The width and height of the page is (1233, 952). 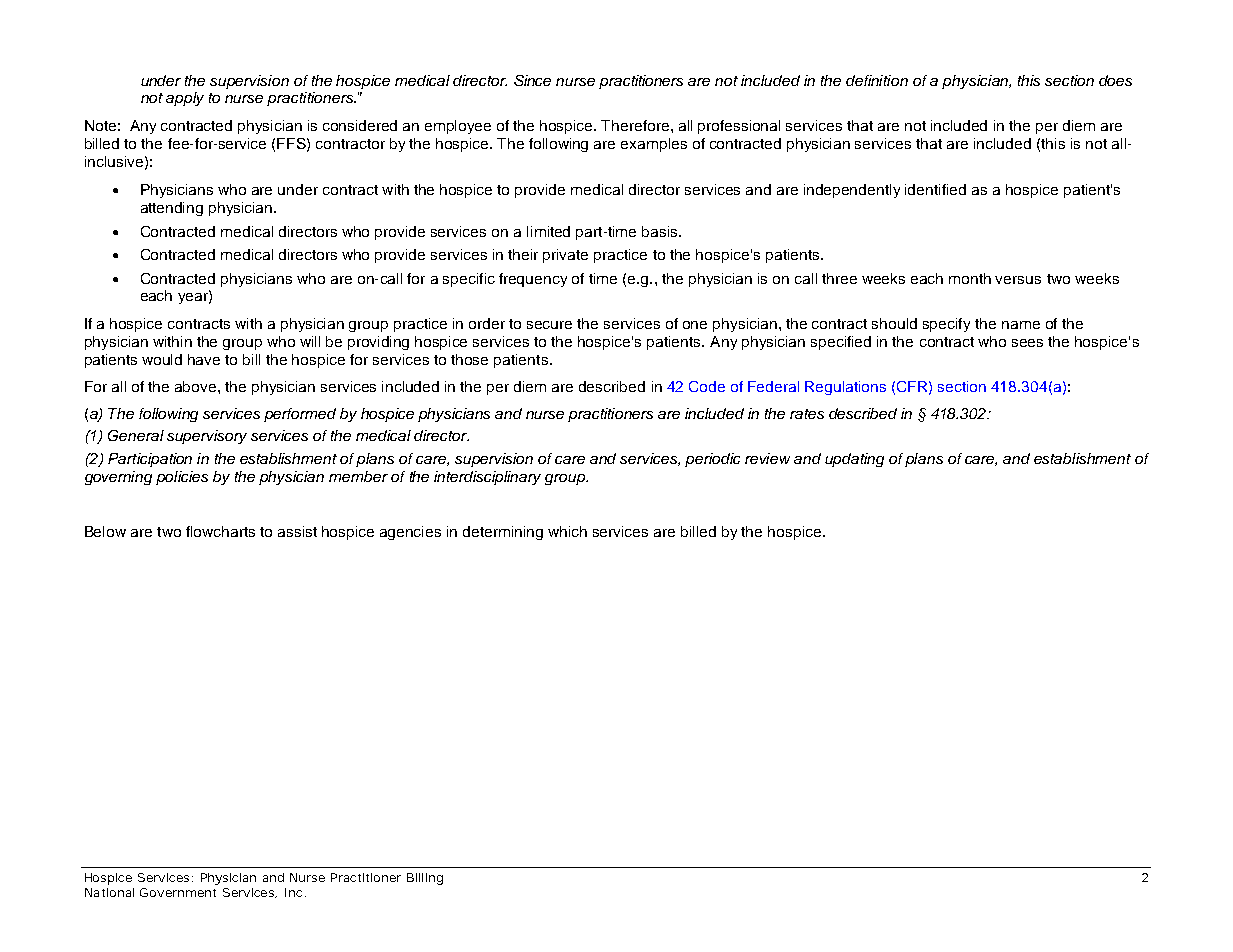 What do you see at coordinates (636, 125) in the page?
I see `Therefore` at bounding box center [636, 125].
